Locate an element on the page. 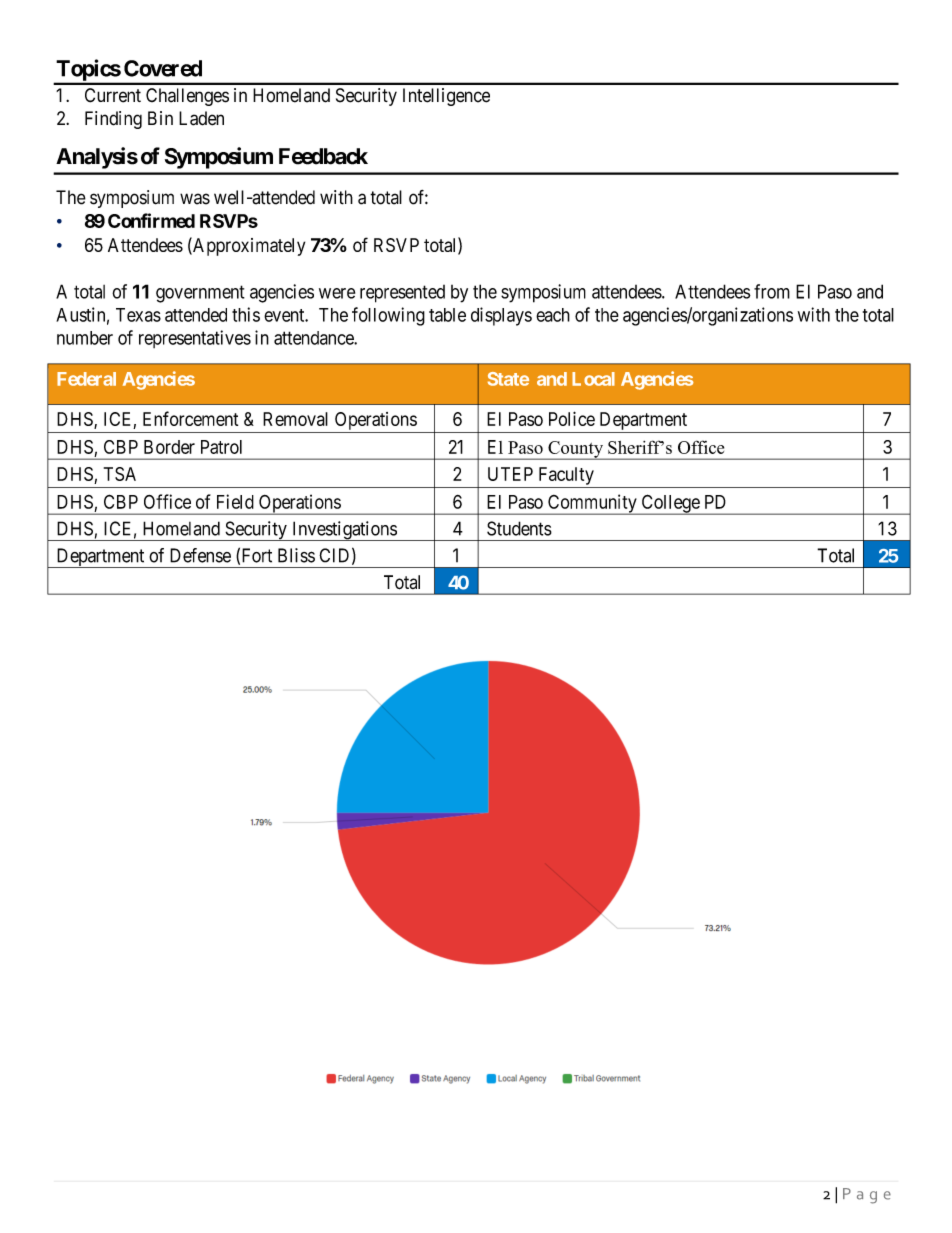  College is located at coordinates (670, 504).
